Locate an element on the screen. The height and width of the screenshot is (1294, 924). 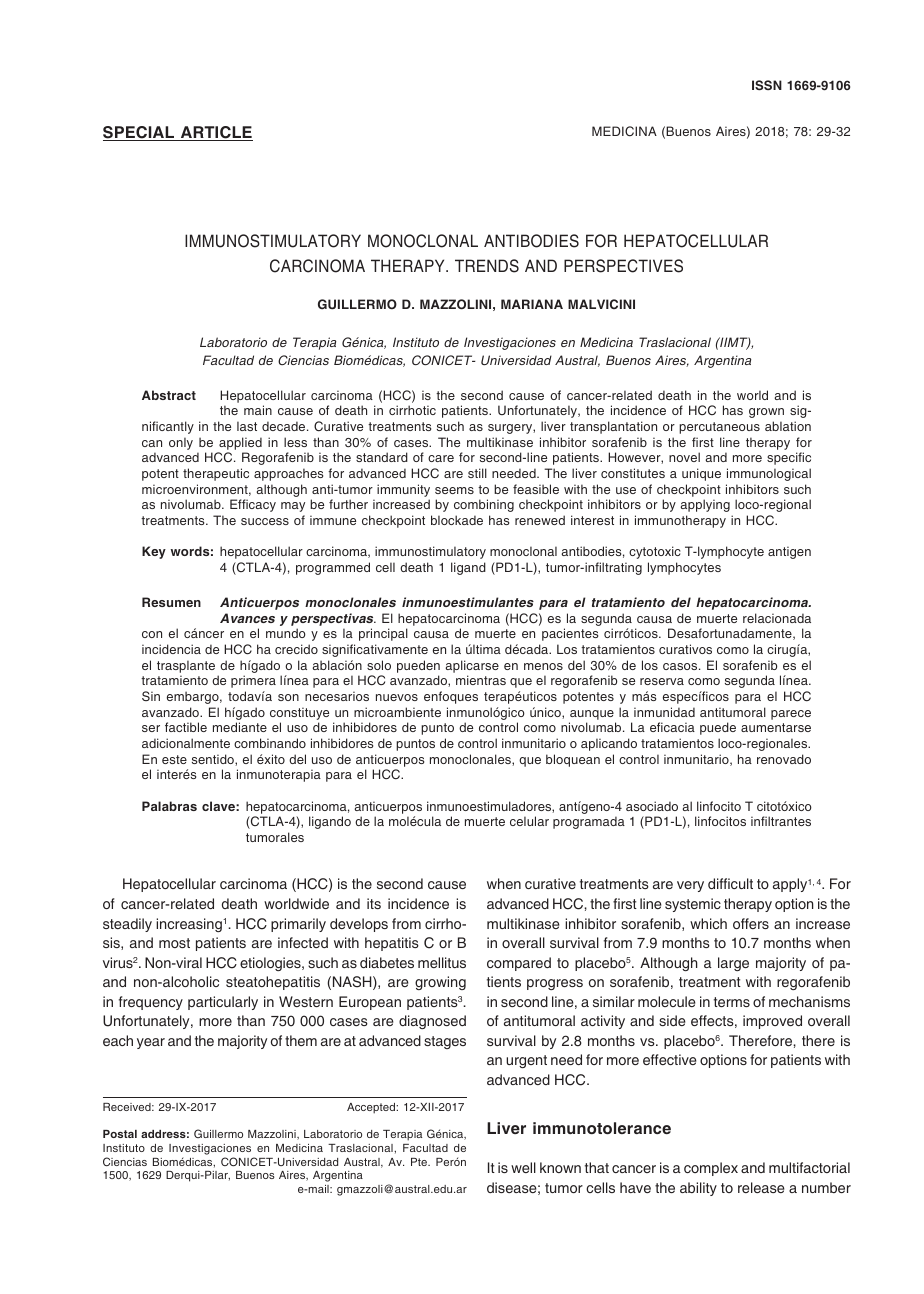
mellitus is located at coordinates (442, 962).
